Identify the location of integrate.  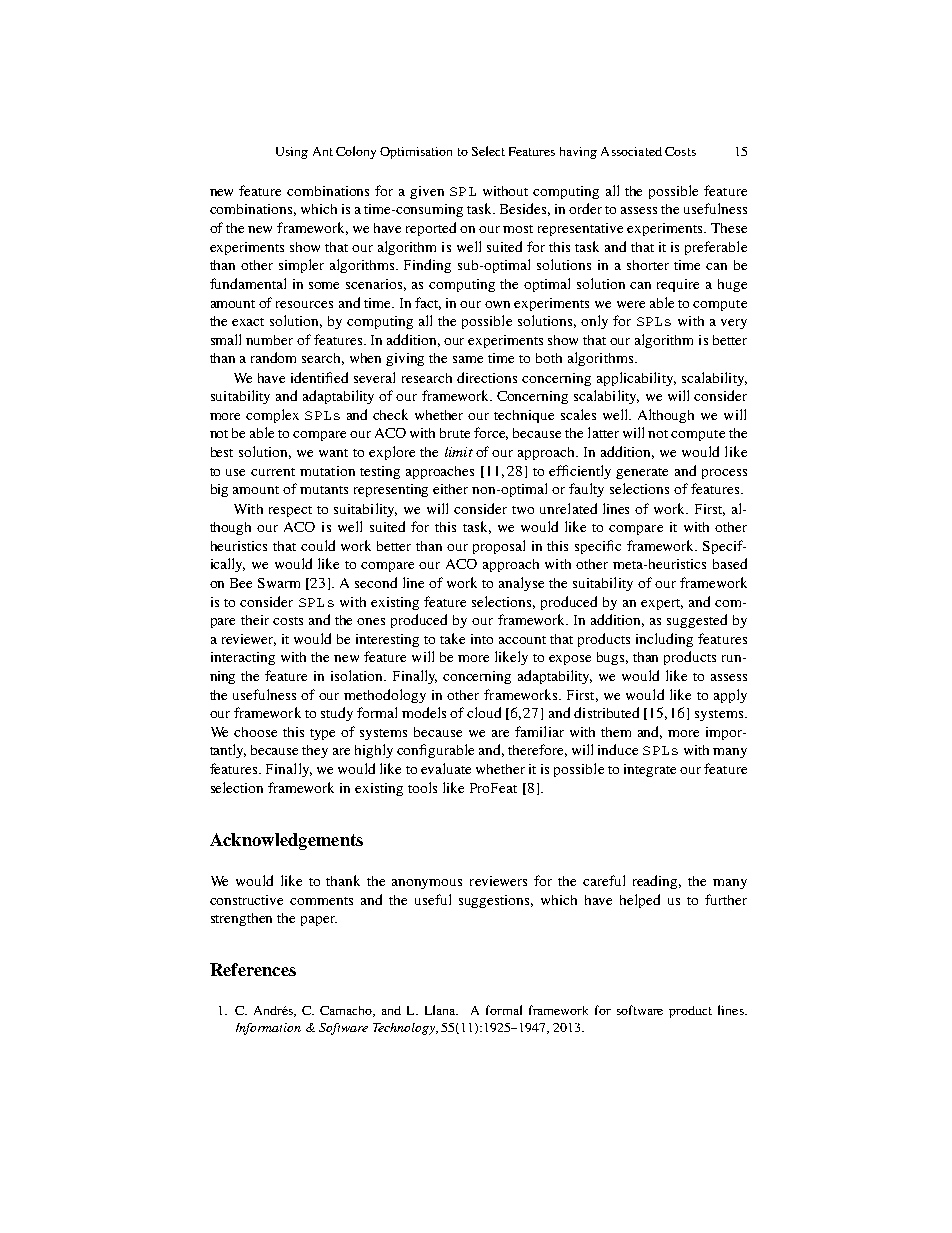
(650, 770).
